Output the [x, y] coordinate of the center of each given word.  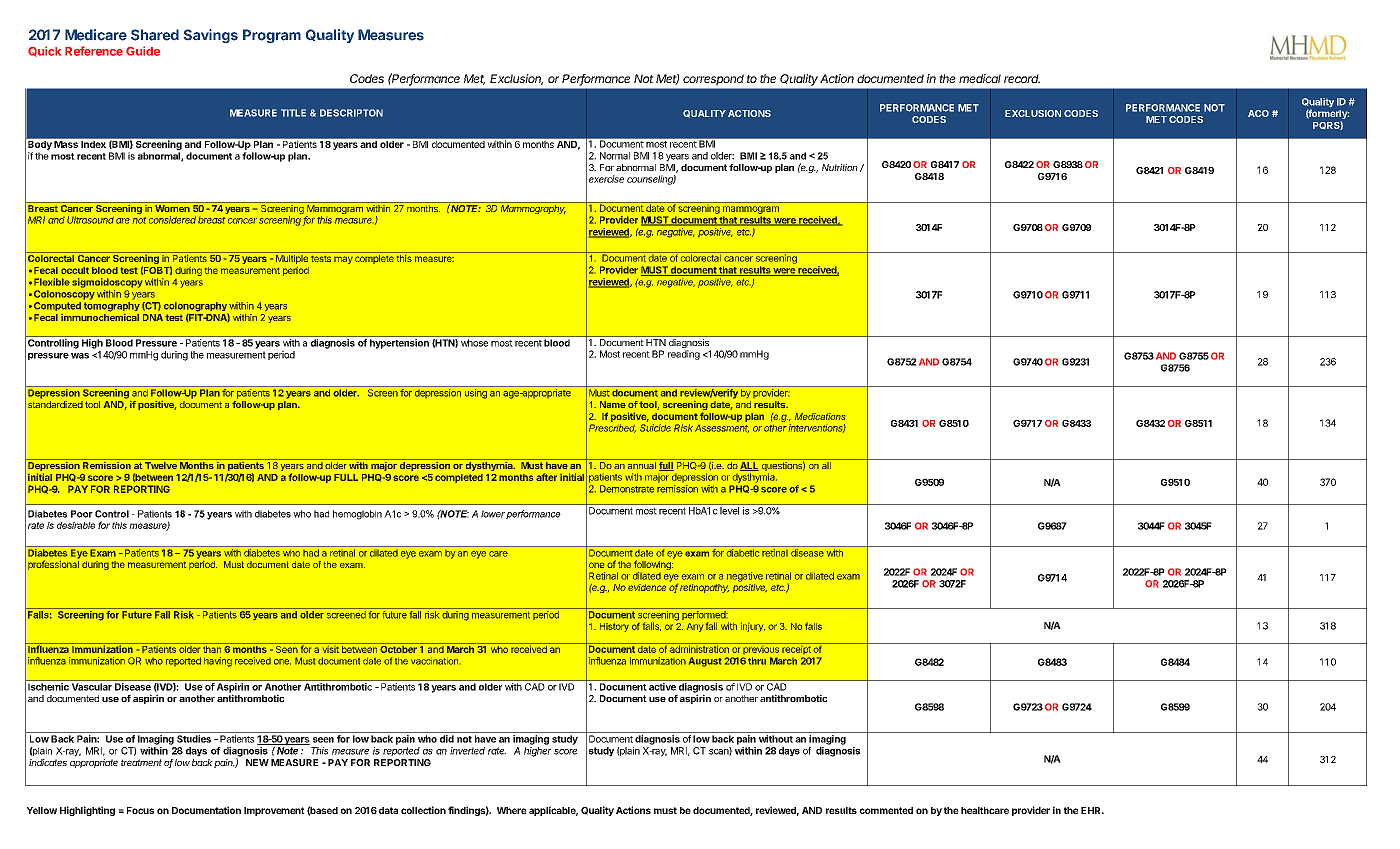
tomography [112, 307]
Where [512, 810]
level [729, 511]
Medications [820, 416]
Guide [143, 51]
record [1022, 78]
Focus [140, 810]
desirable [76, 525]
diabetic [743, 553]
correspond [713, 80]
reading [684, 355]
